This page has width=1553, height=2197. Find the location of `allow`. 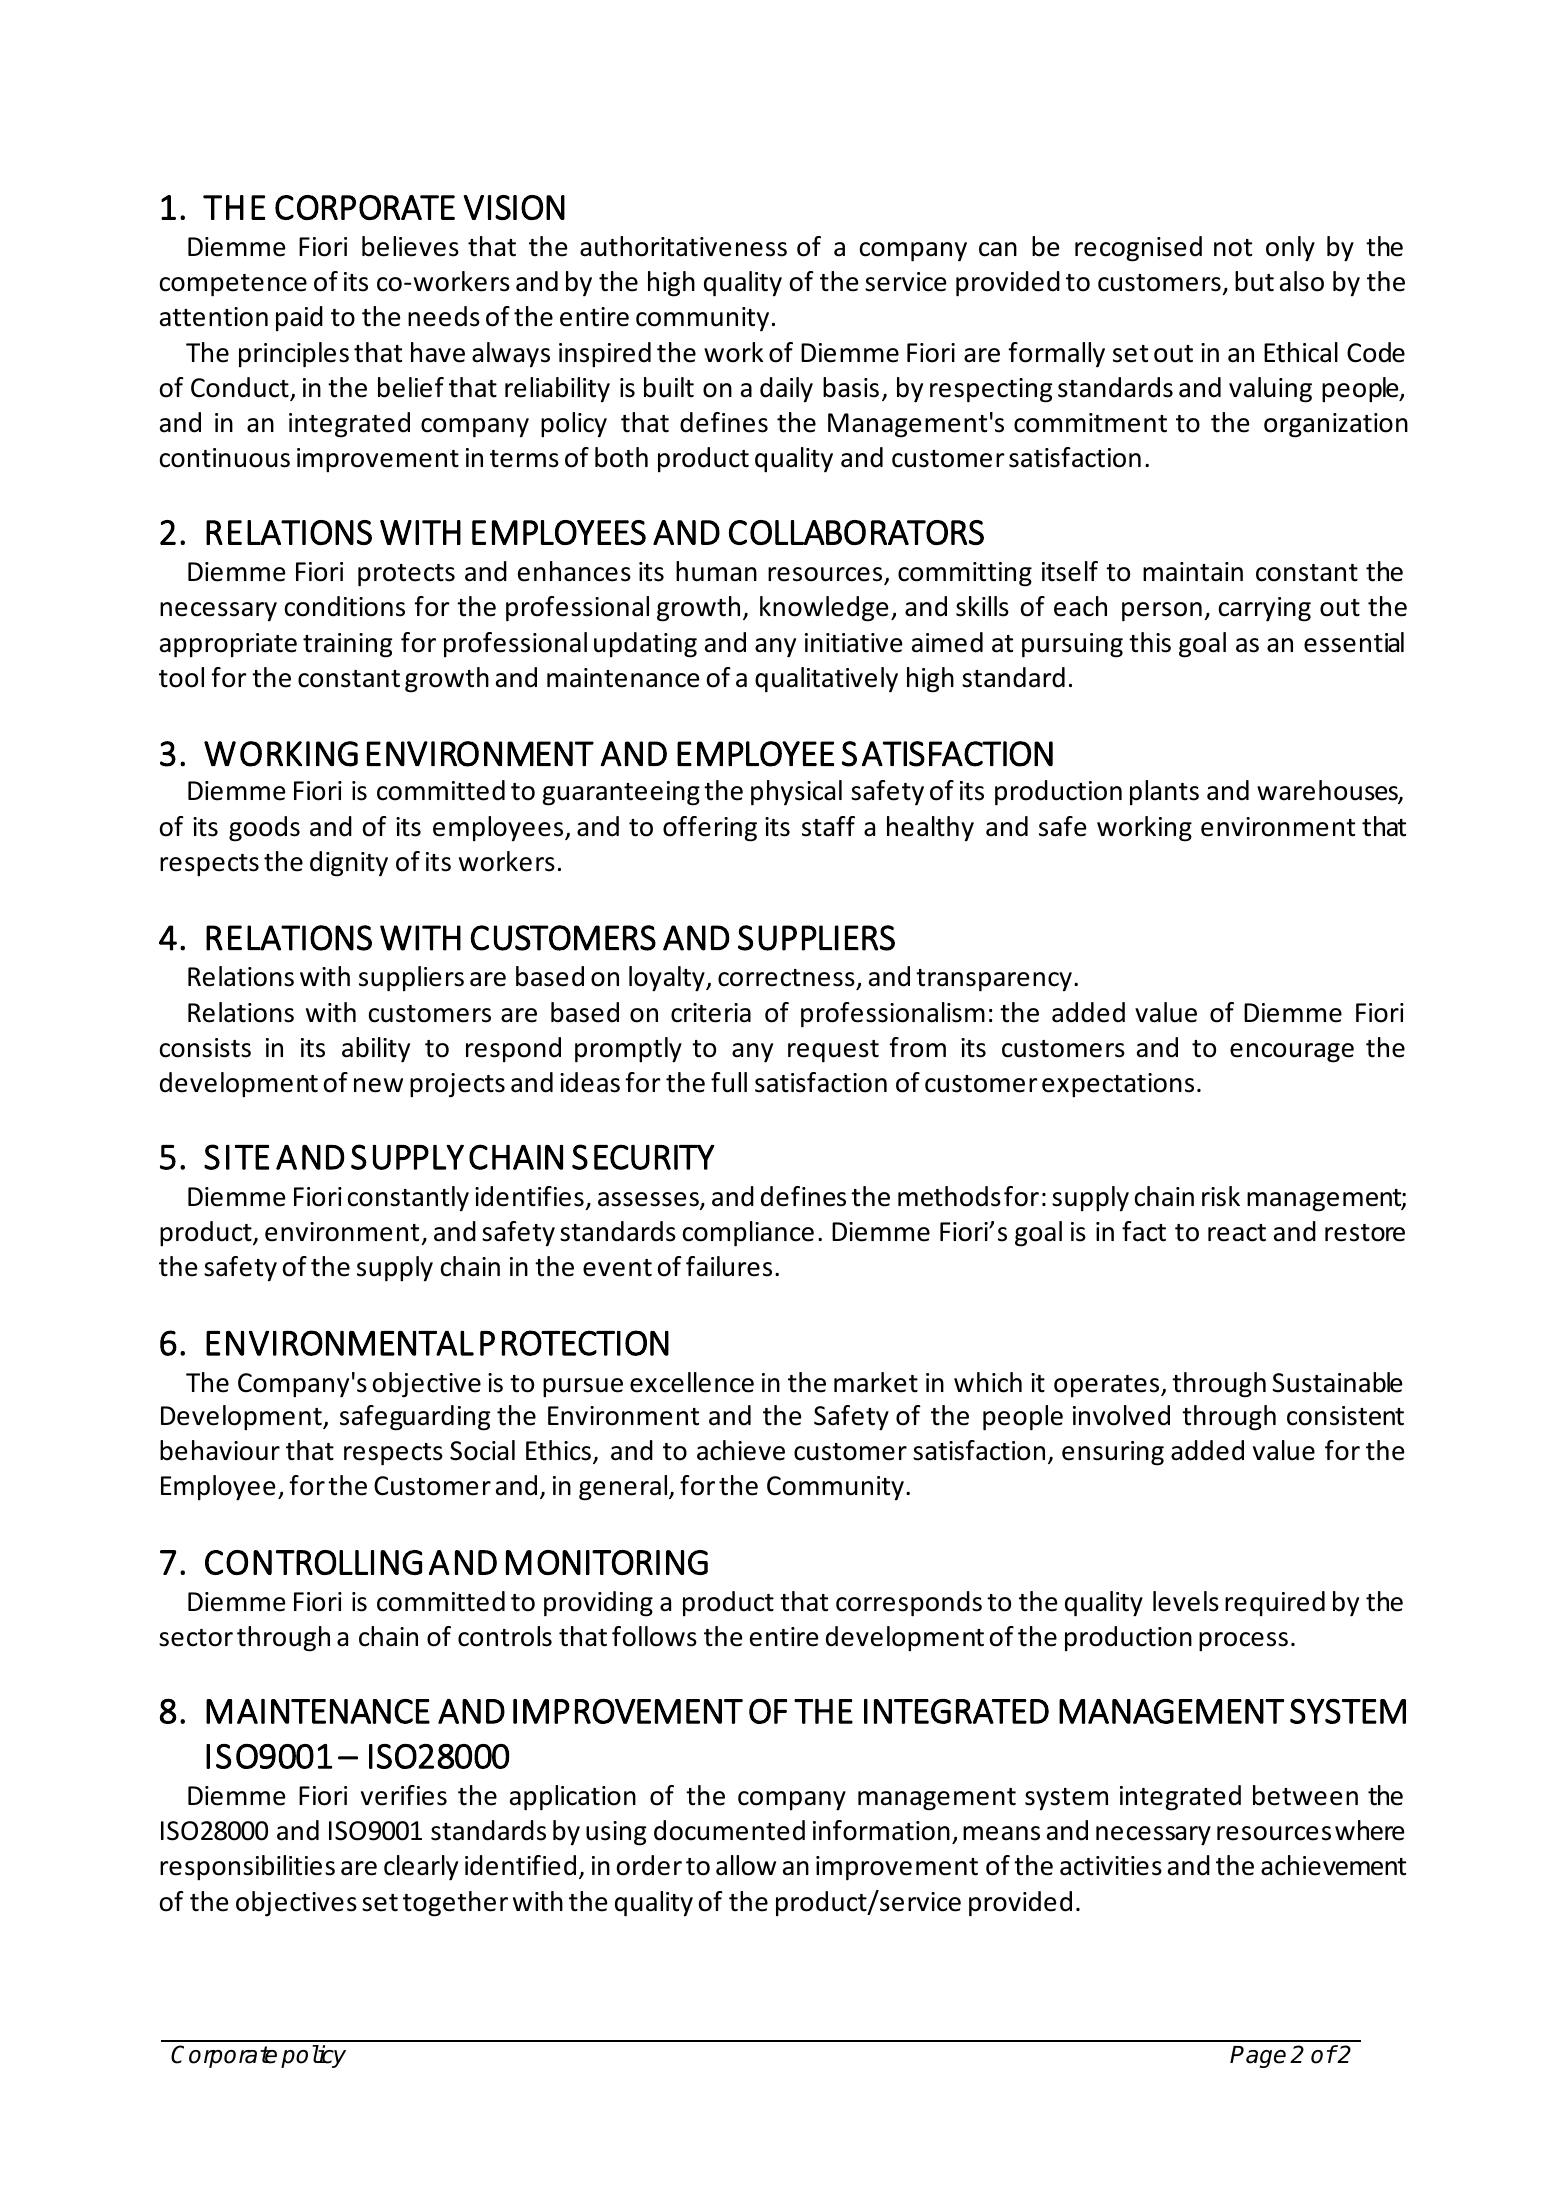

allow is located at coordinates (746, 1865).
